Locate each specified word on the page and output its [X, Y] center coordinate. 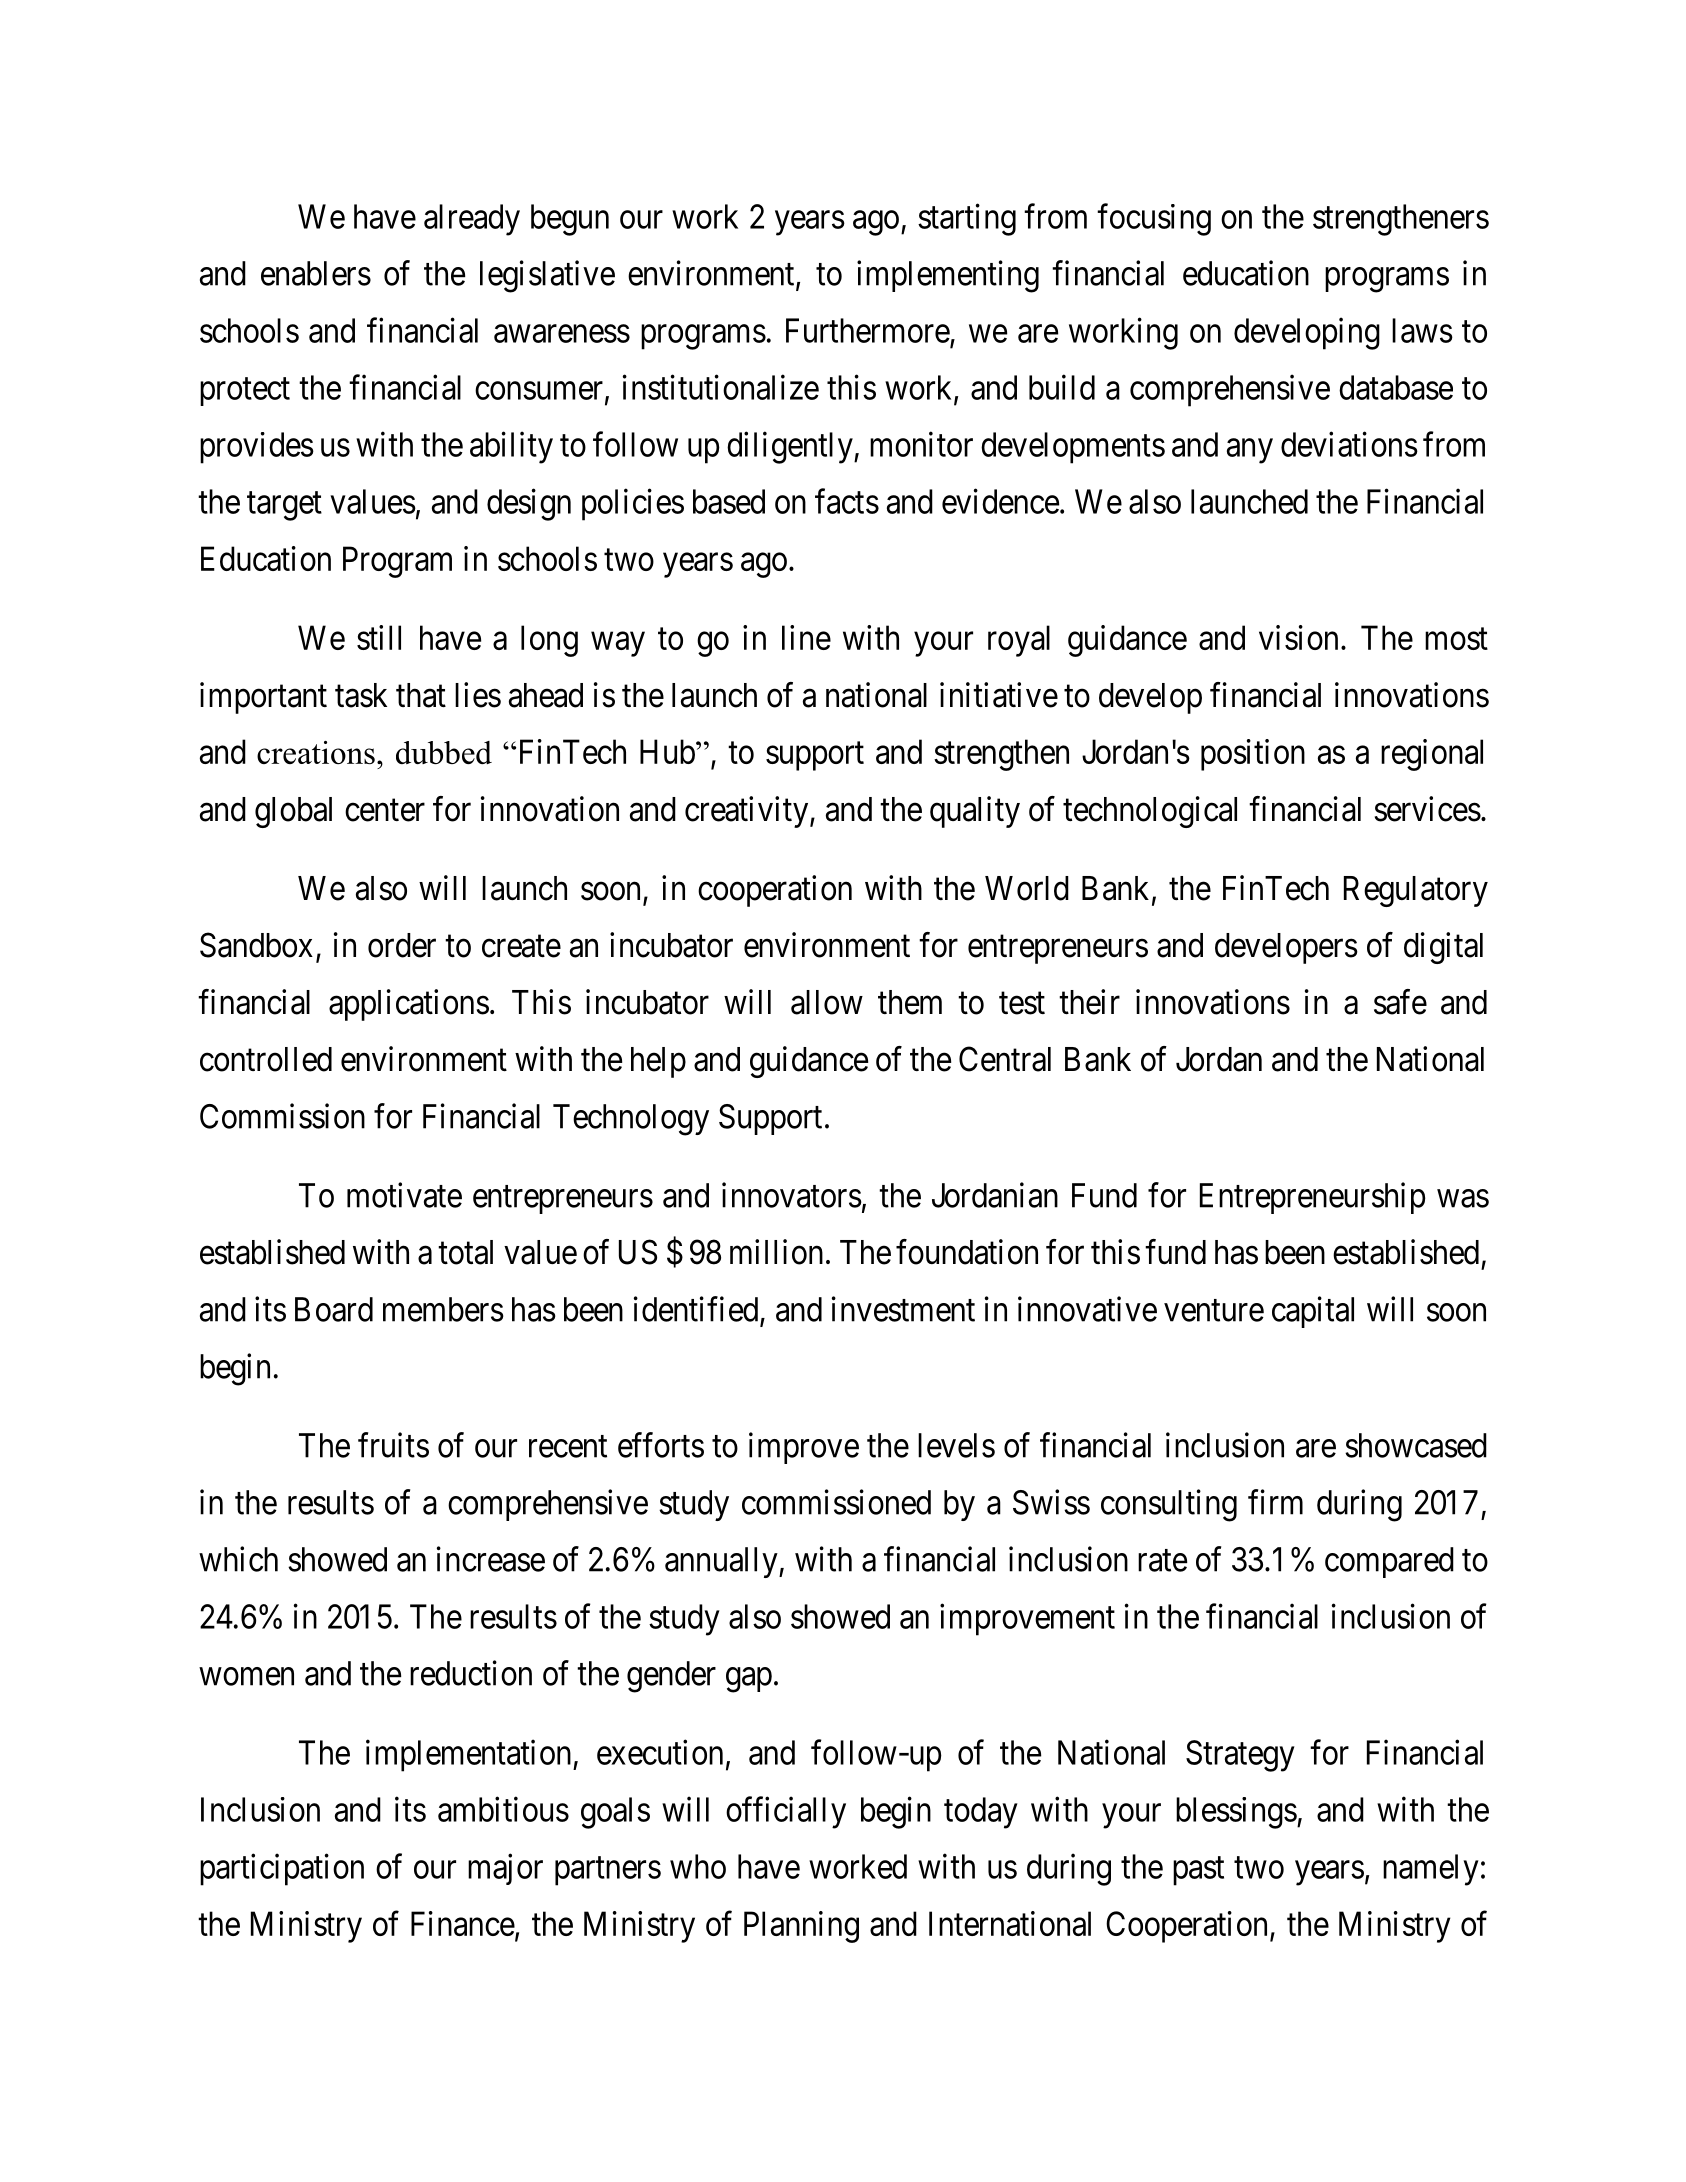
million [776, 1252]
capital [1313, 1312]
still [379, 637]
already [472, 220]
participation [282, 1869]
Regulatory [1416, 891]
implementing [948, 276]
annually [722, 1562]
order [402, 945]
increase [491, 1559]
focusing [1154, 219]
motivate [404, 1195]
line [806, 637]
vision [1298, 637]
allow [827, 1002]
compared [1389, 1562]
